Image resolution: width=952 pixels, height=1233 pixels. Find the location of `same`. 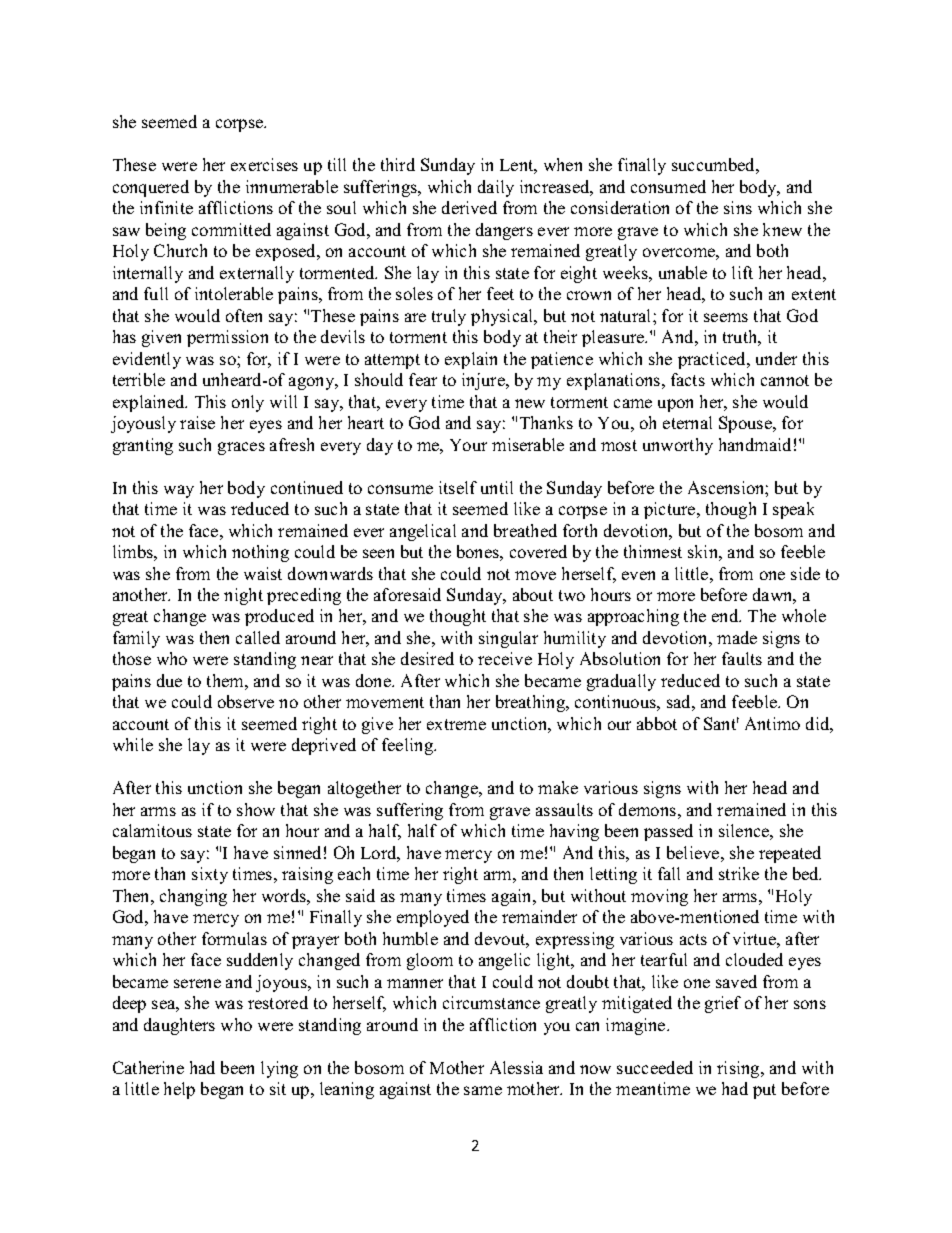

same is located at coordinates (483, 1090).
